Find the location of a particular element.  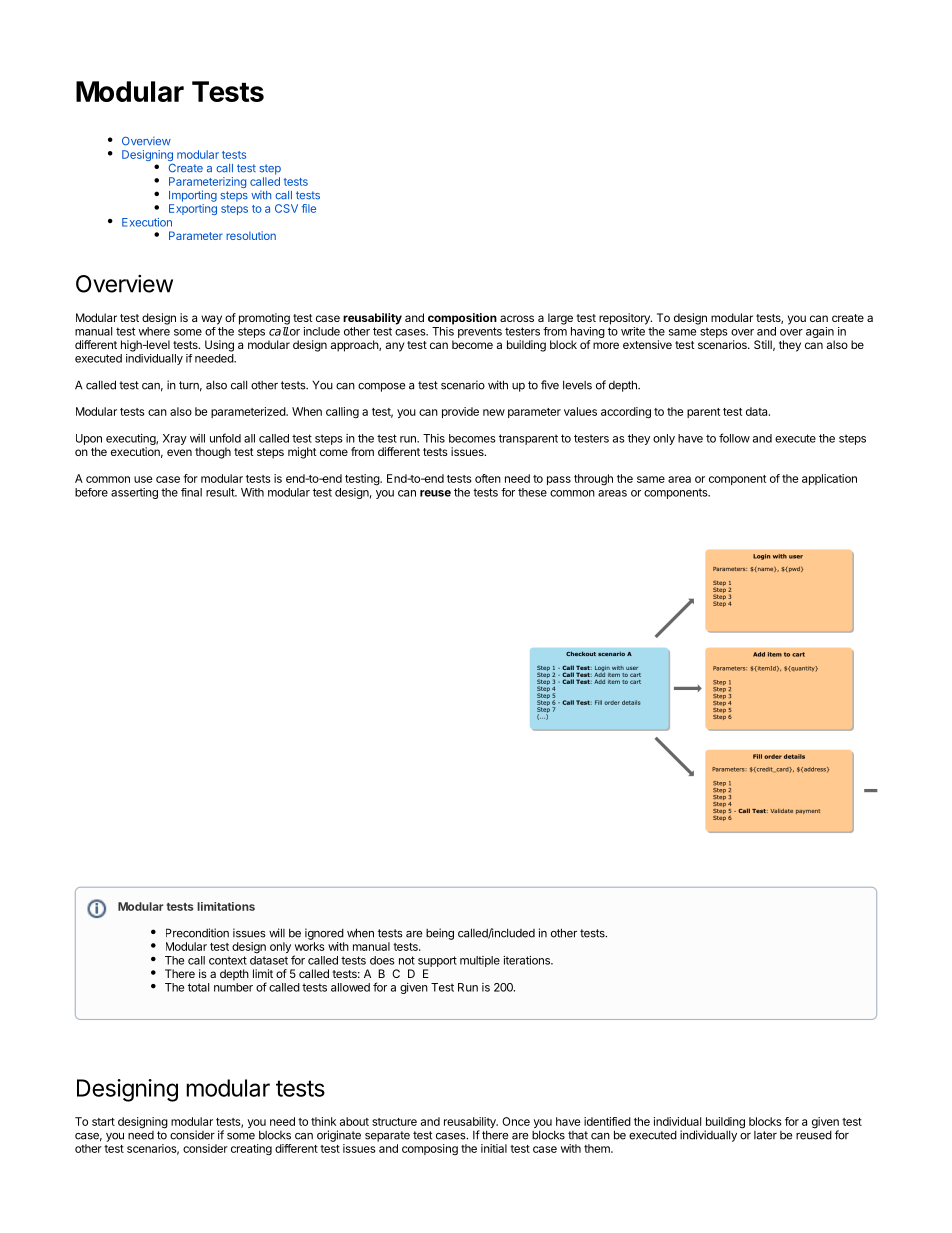

often is located at coordinates (488, 478).
